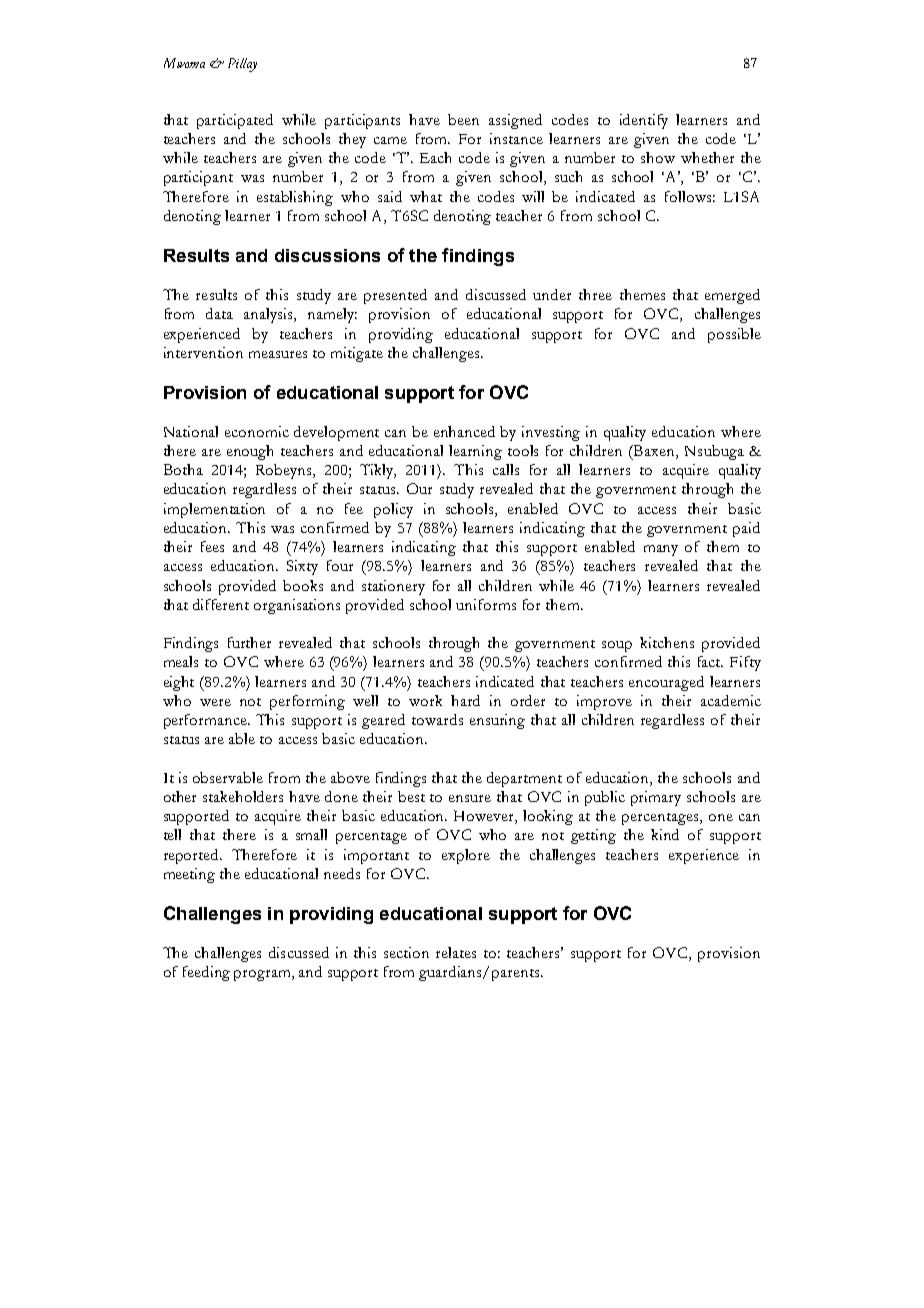 This screenshot has height=1308, width=924. What do you see at coordinates (658, 157) in the screenshot?
I see `show` at bounding box center [658, 157].
